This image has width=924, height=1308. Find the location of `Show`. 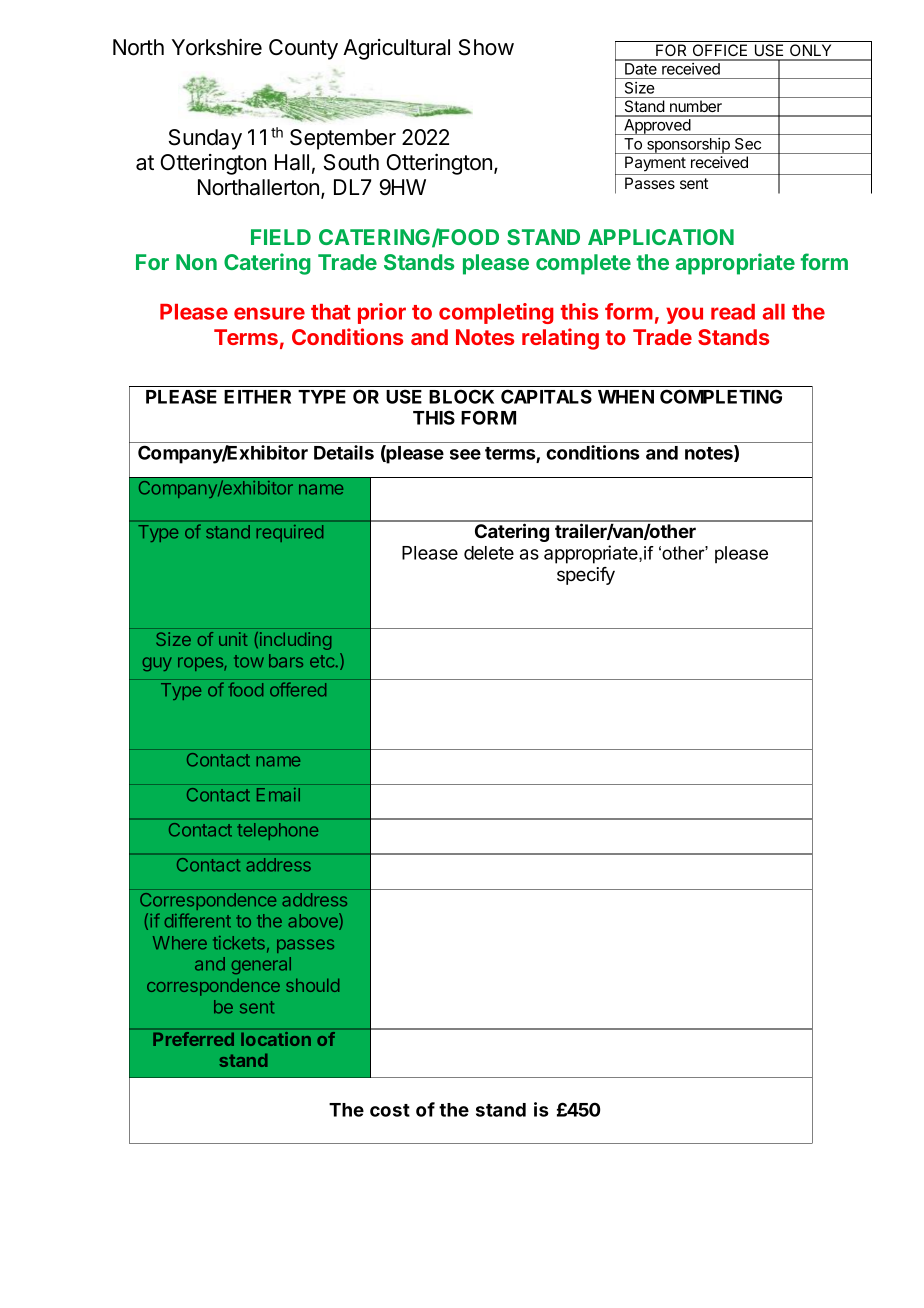

Show is located at coordinates (486, 47).
